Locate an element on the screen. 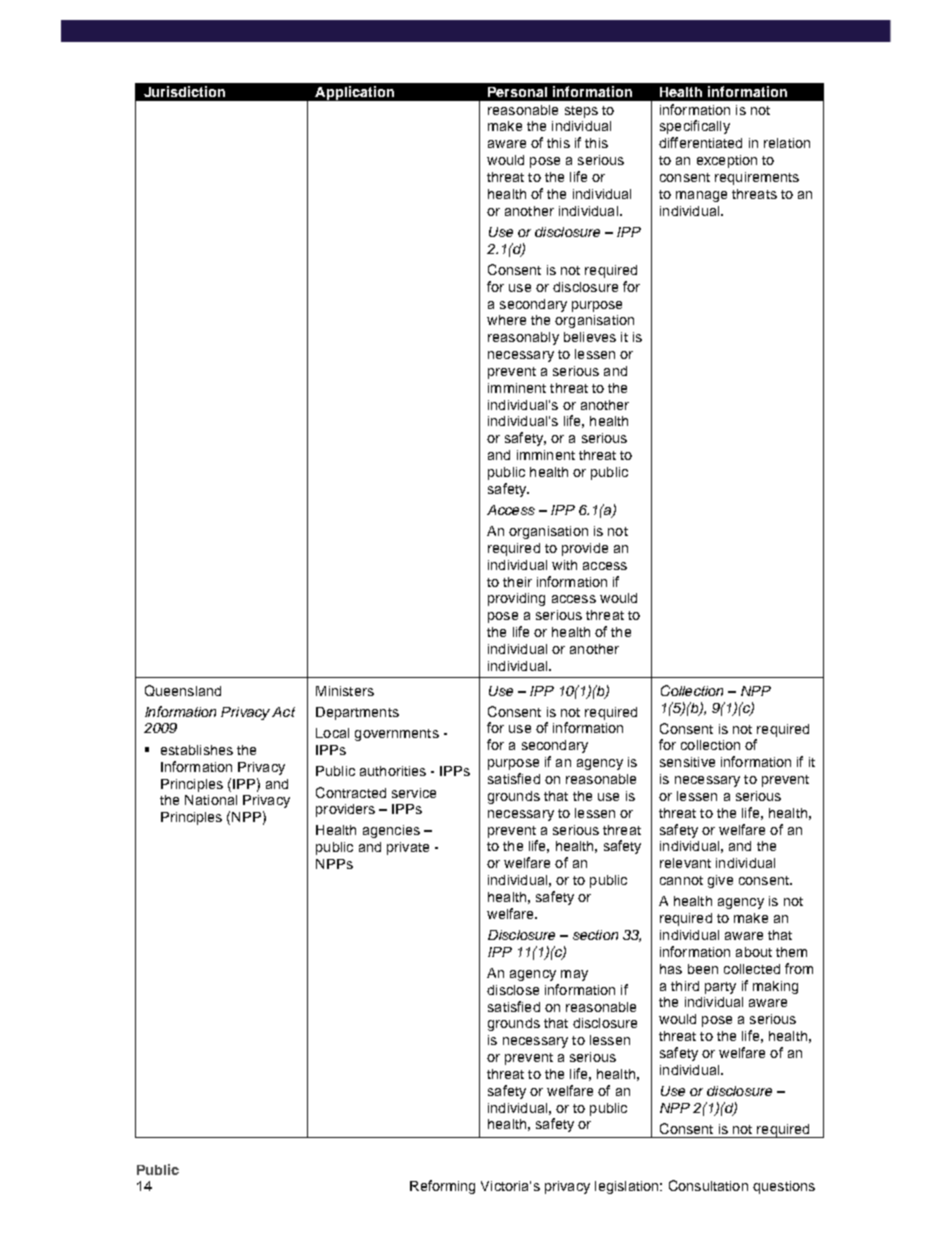  where is located at coordinates (506, 320).
